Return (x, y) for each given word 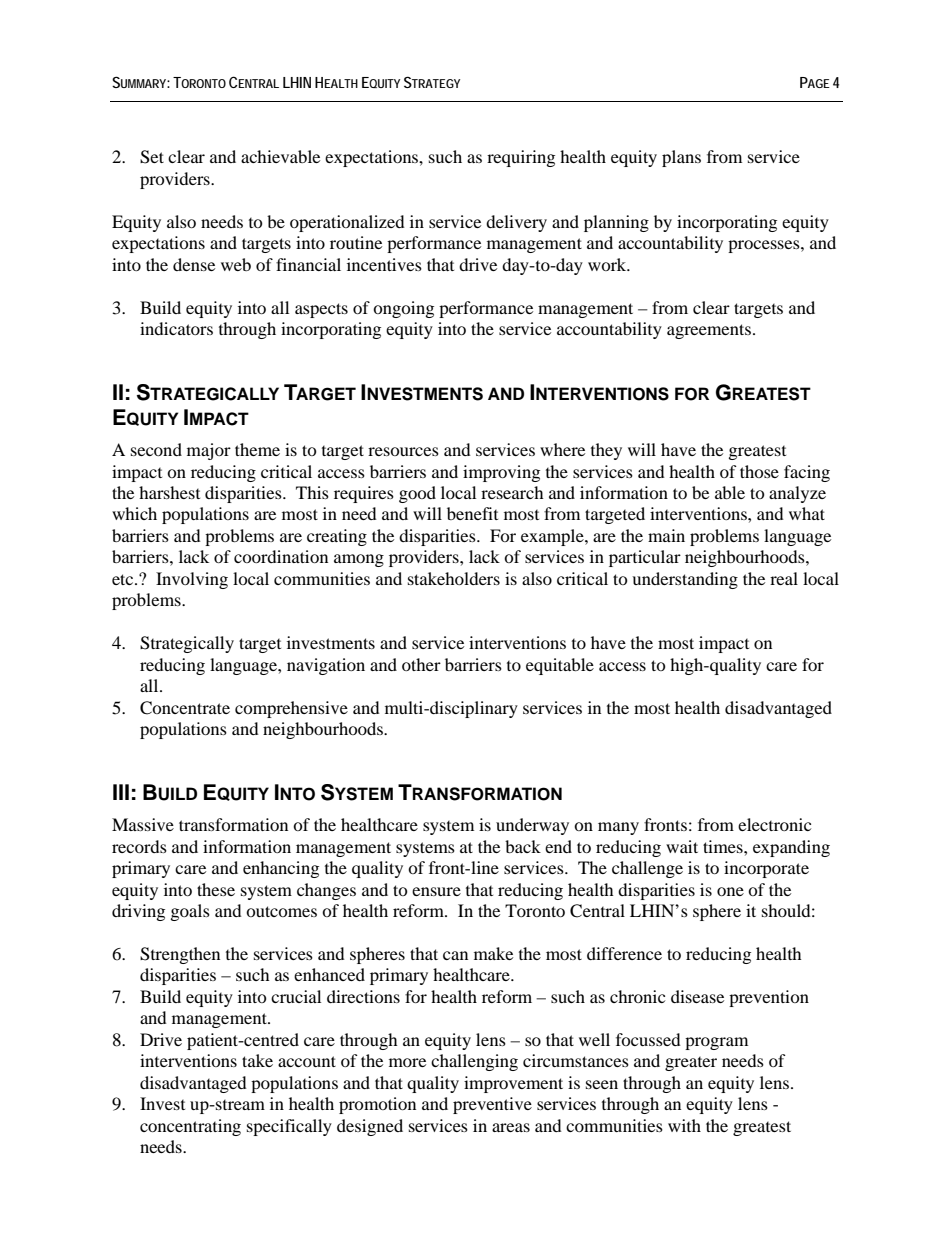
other (421, 664)
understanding (685, 580)
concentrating (190, 1127)
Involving (192, 580)
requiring (521, 158)
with (684, 1125)
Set (152, 157)
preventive (492, 1105)
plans (681, 158)
